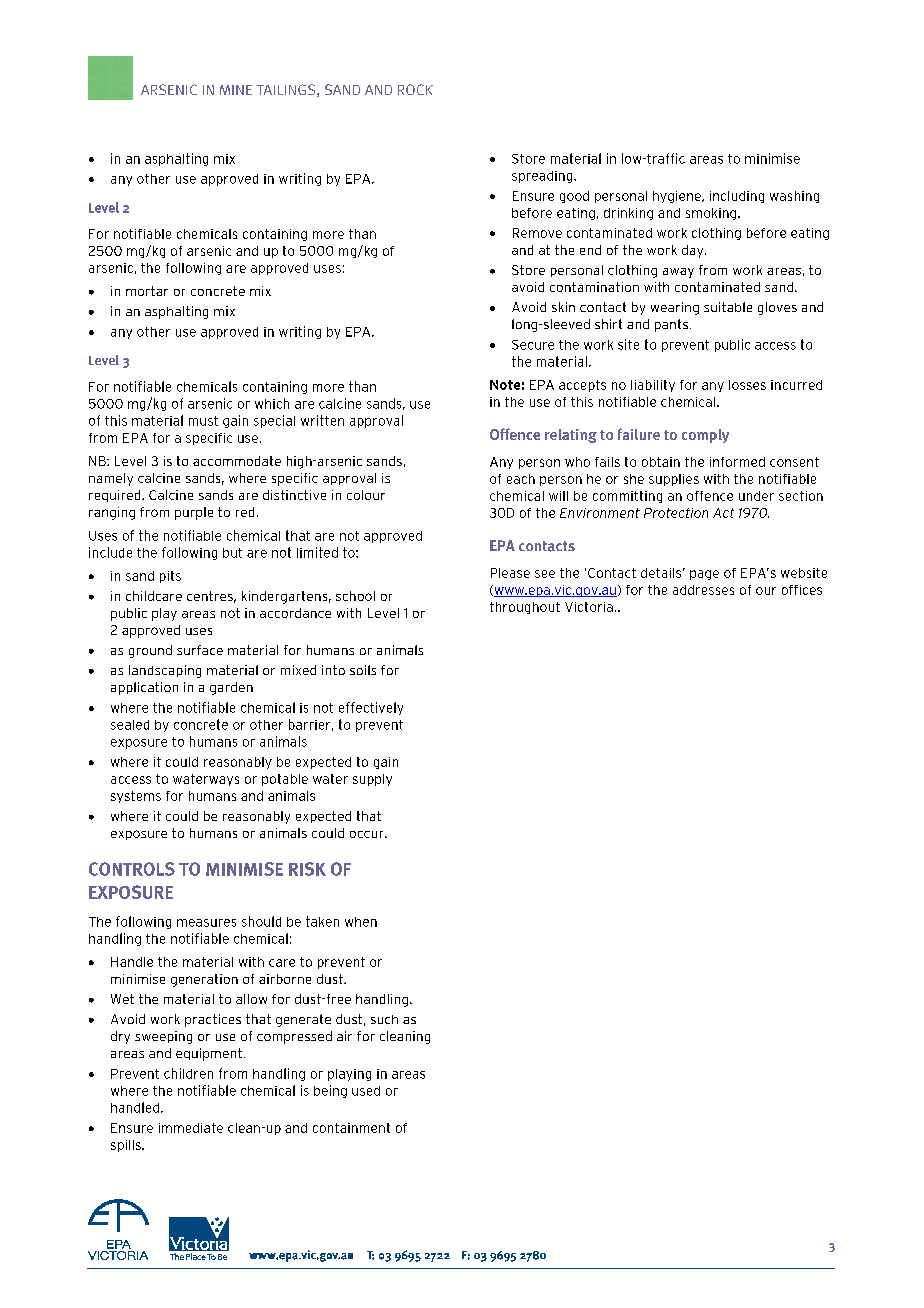  What do you see at coordinates (200, 650) in the screenshot?
I see `surface` at bounding box center [200, 650].
